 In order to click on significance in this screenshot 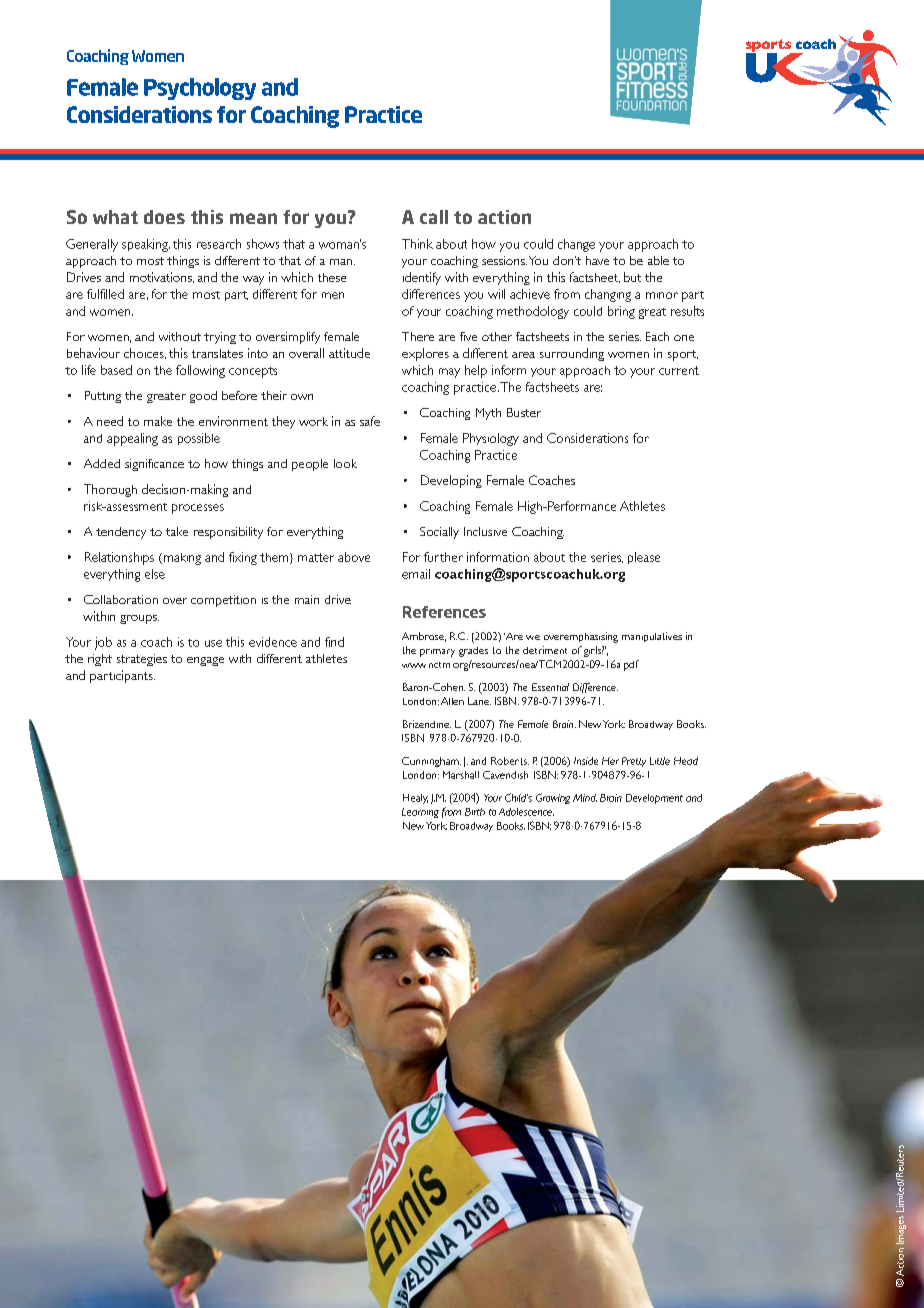, I will do `click(154, 465)`.
